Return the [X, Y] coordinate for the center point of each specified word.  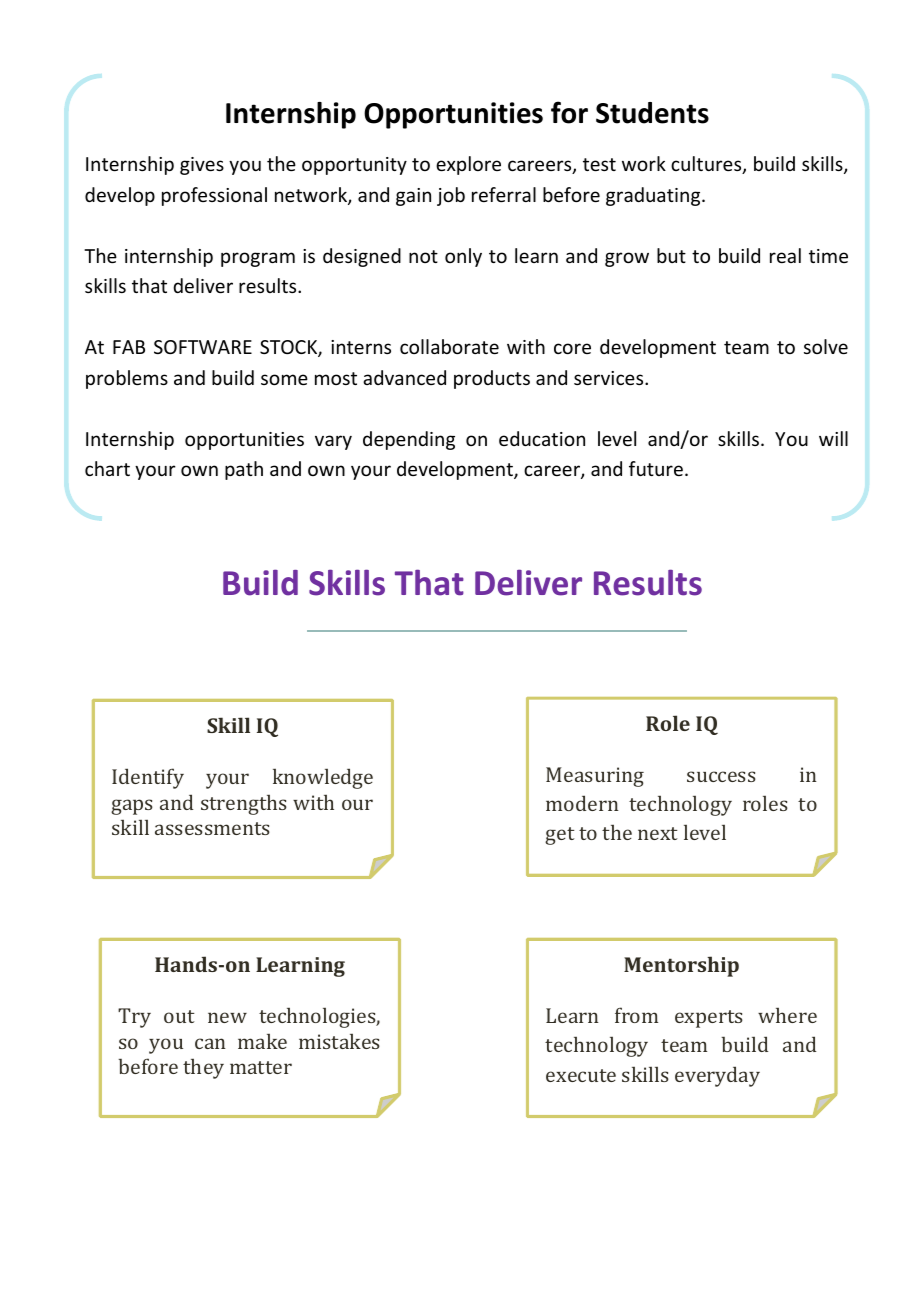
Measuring [595, 777]
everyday [717, 1076]
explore [468, 165]
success [721, 776]
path [244, 470]
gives [202, 166]
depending [409, 440]
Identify [148, 778]
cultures [707, 165]
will [833, 438]
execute [581, 1075]
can [210, 1043]
